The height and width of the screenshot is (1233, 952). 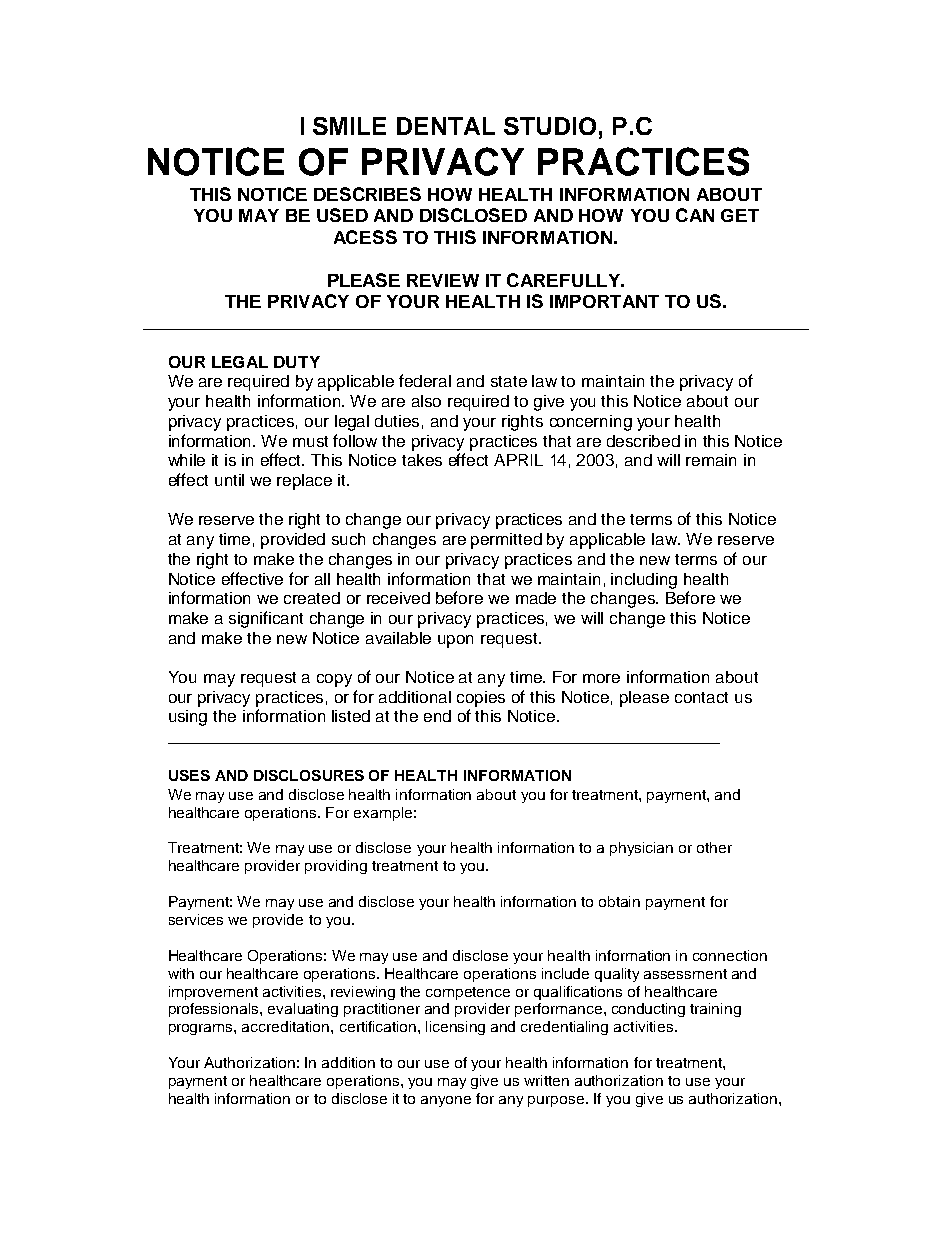 I want to click on anyone, so click(x=446, y=1101).
